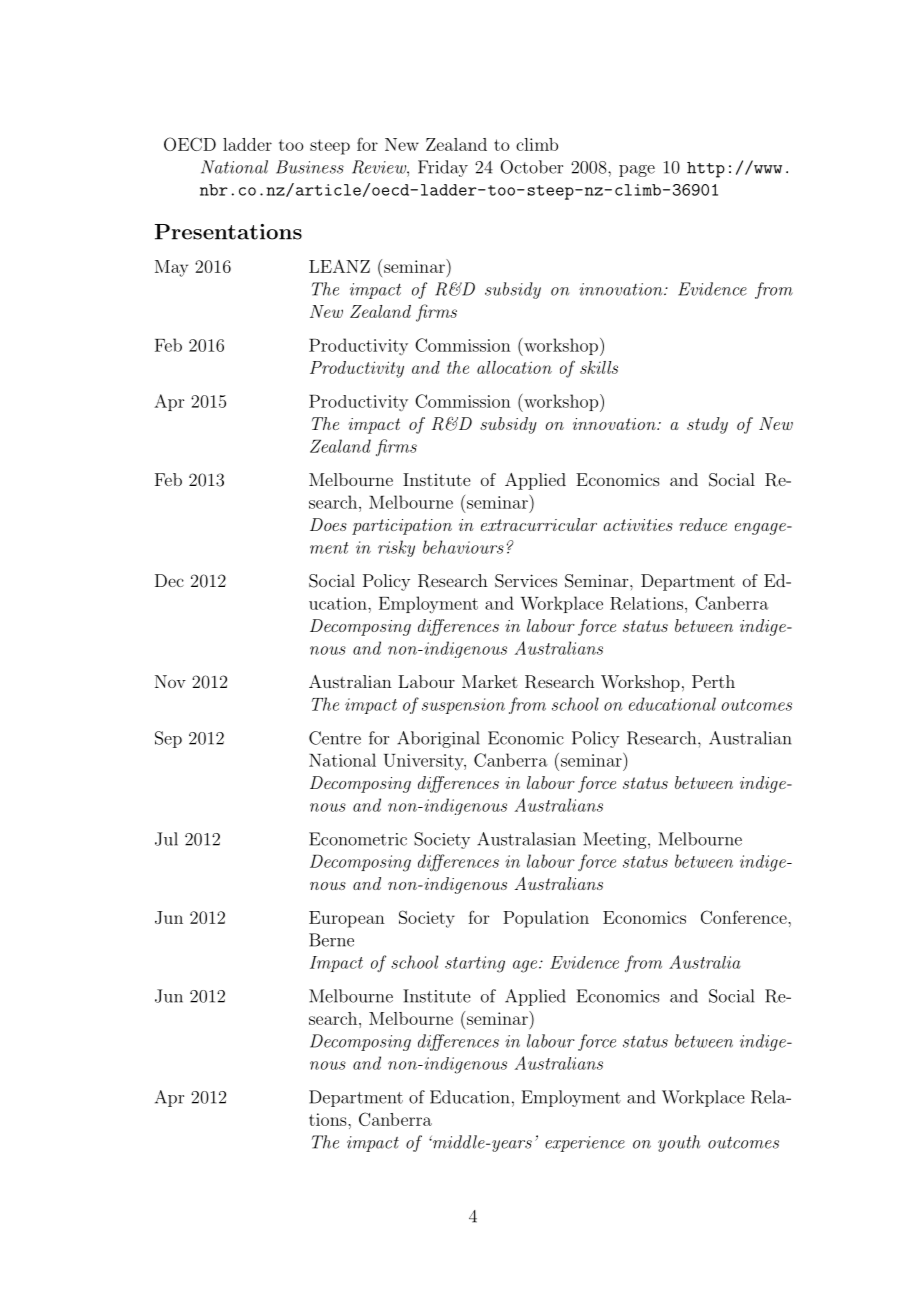 The width and height of the page is (924, 1308). What do you see at coordinates (331, 940) in the page?
I see `Berne` at bounding box center [331, 940].
